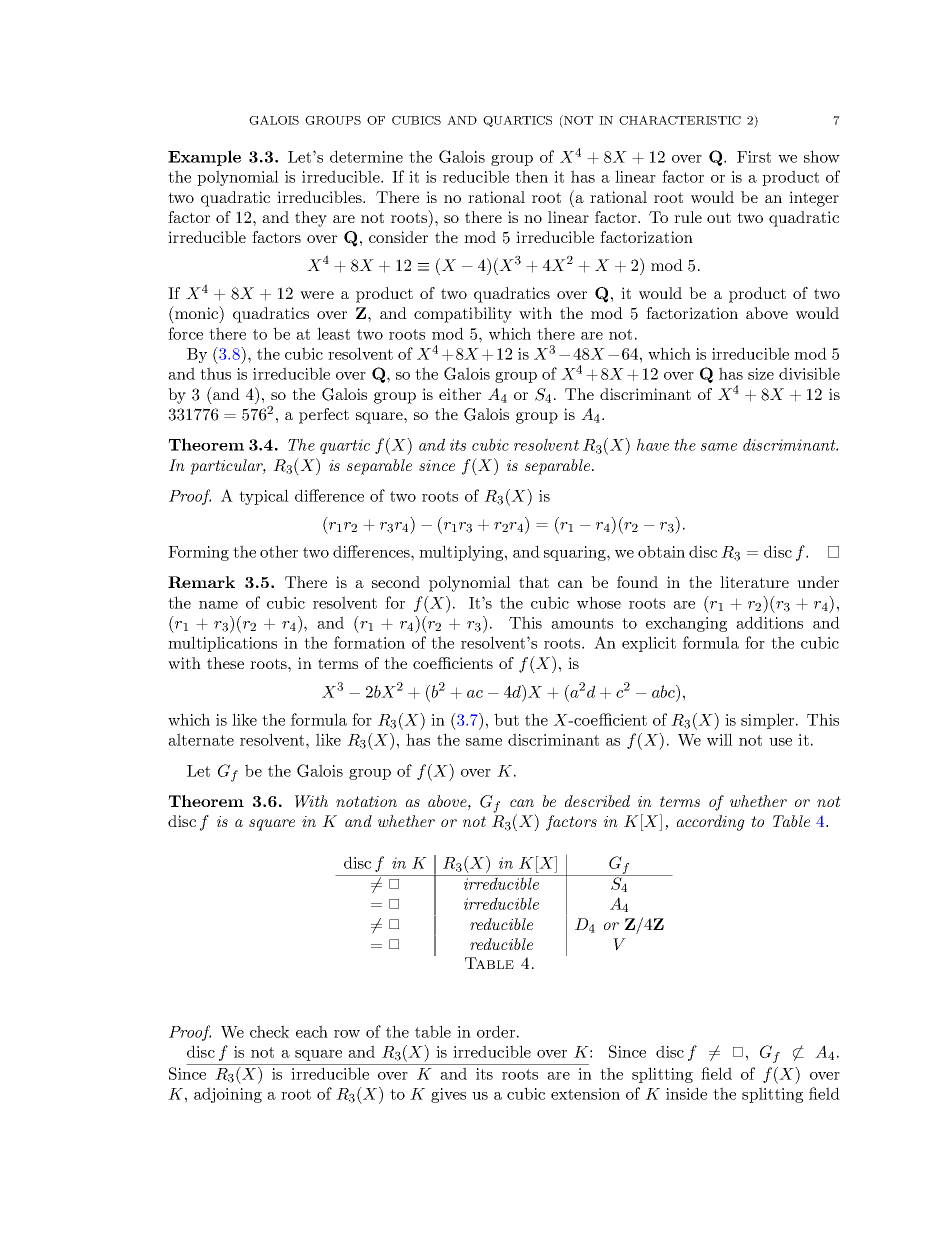  I want to click on additions, so click(769, 622).
